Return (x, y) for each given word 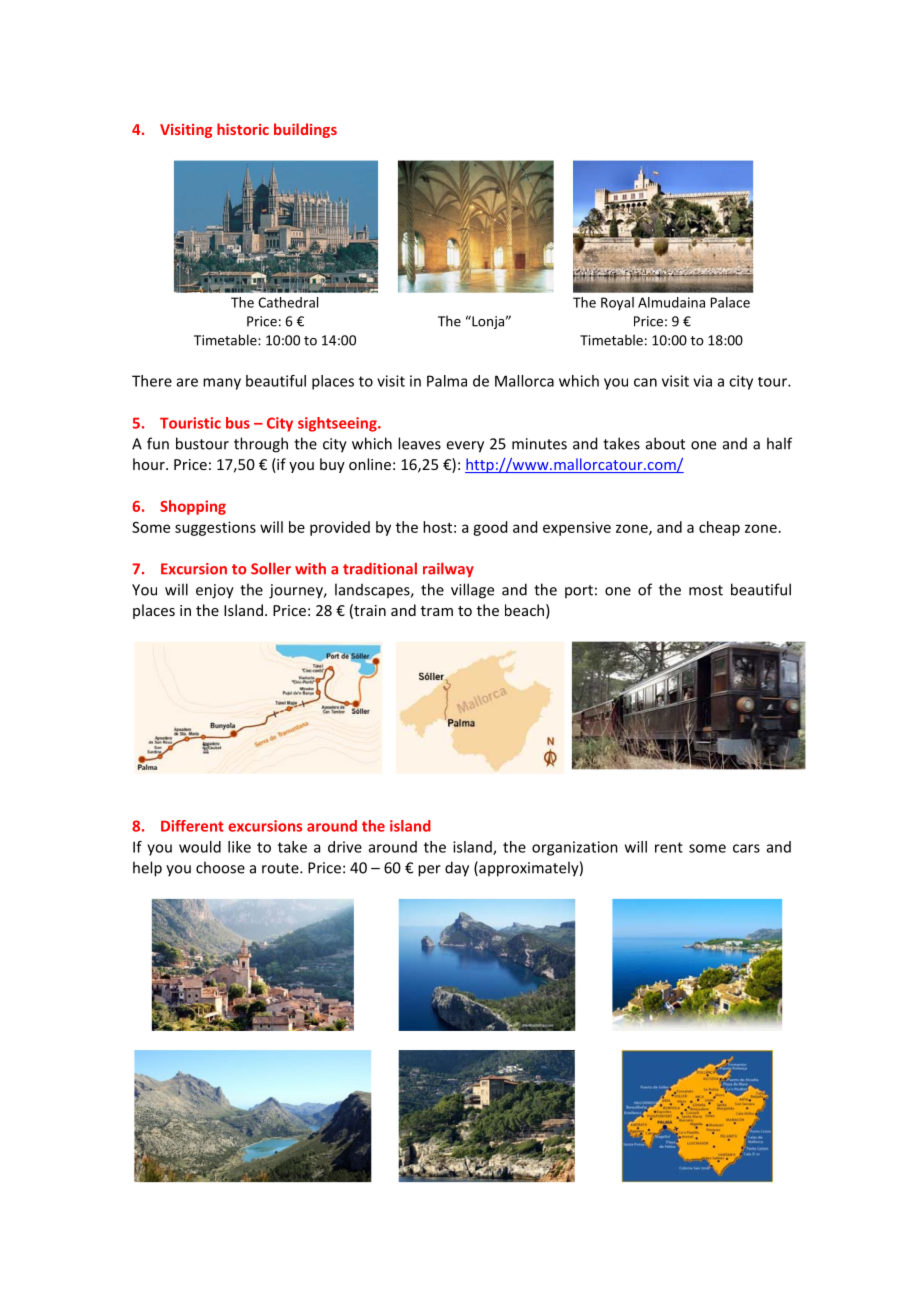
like (239, 847)
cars (746, 848)
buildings (305, 130)
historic (243, 129)
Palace (730, 302)
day (457, 869)
